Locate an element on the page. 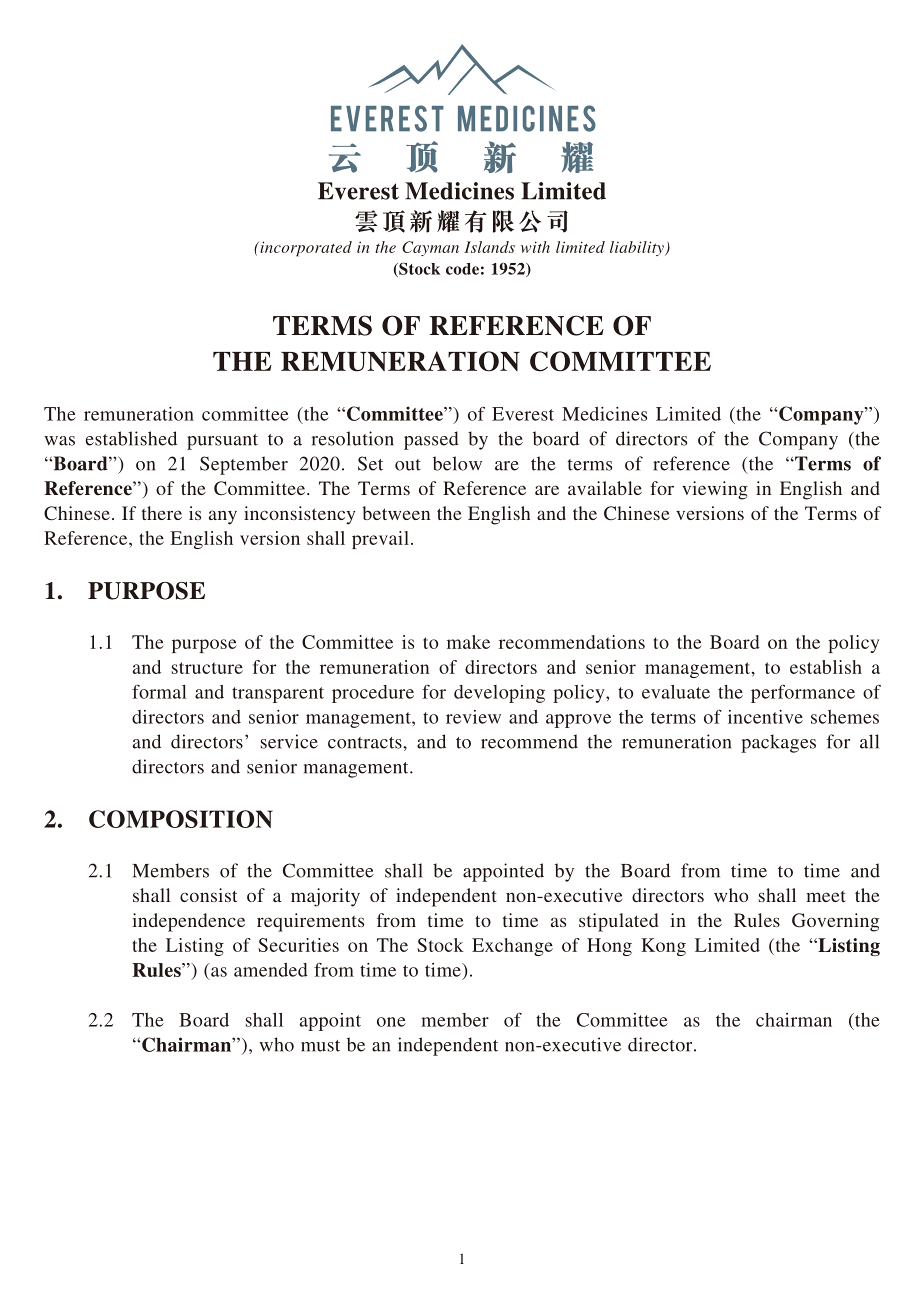 The width and height of the document is (924, 1308). incorporated is located at coordinates (305, 249).
